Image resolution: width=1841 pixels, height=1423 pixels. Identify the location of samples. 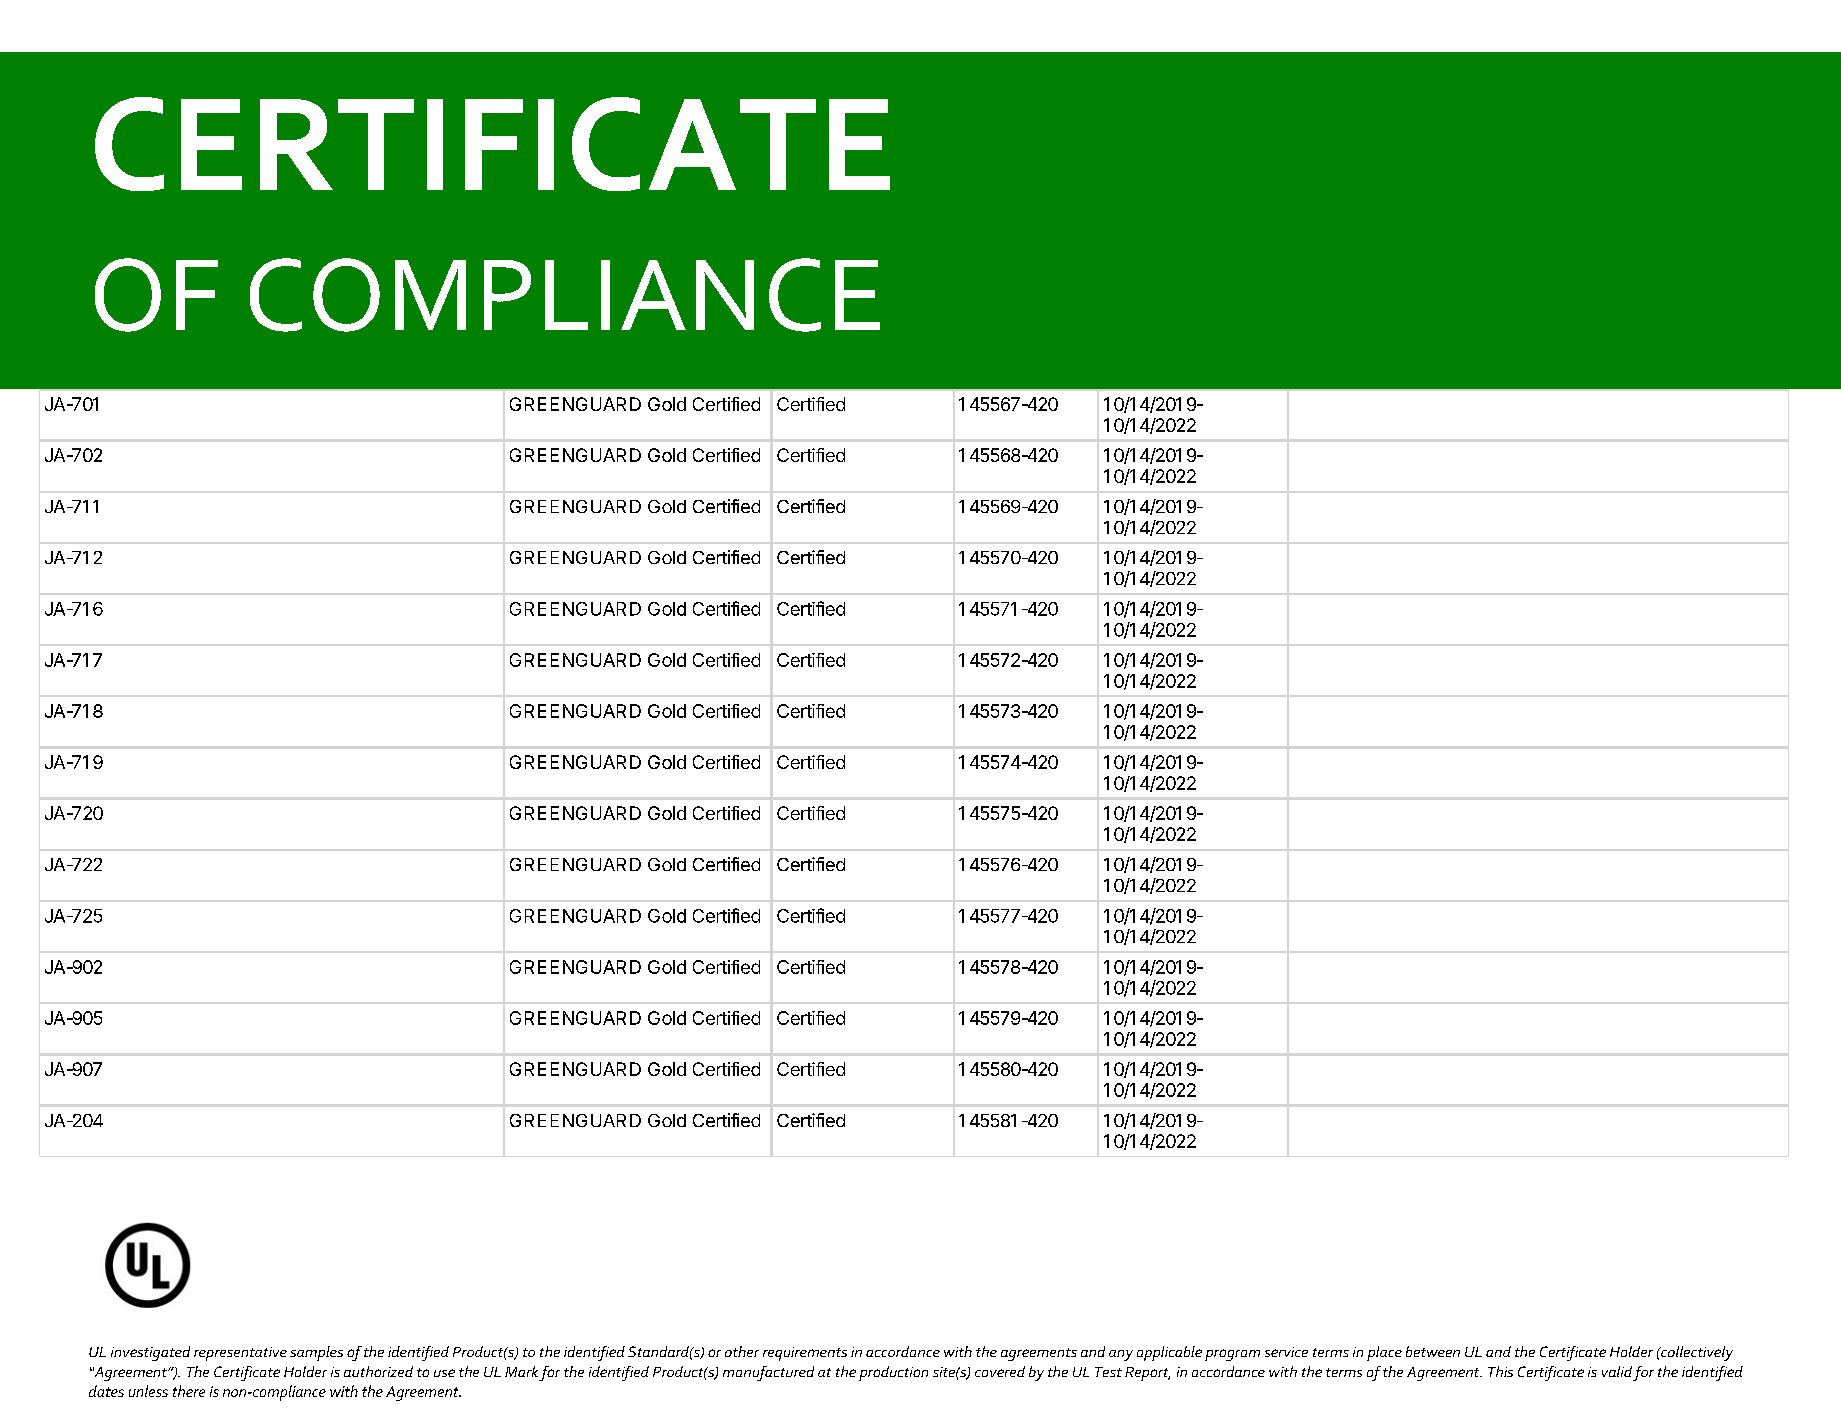
(316, 1353).
